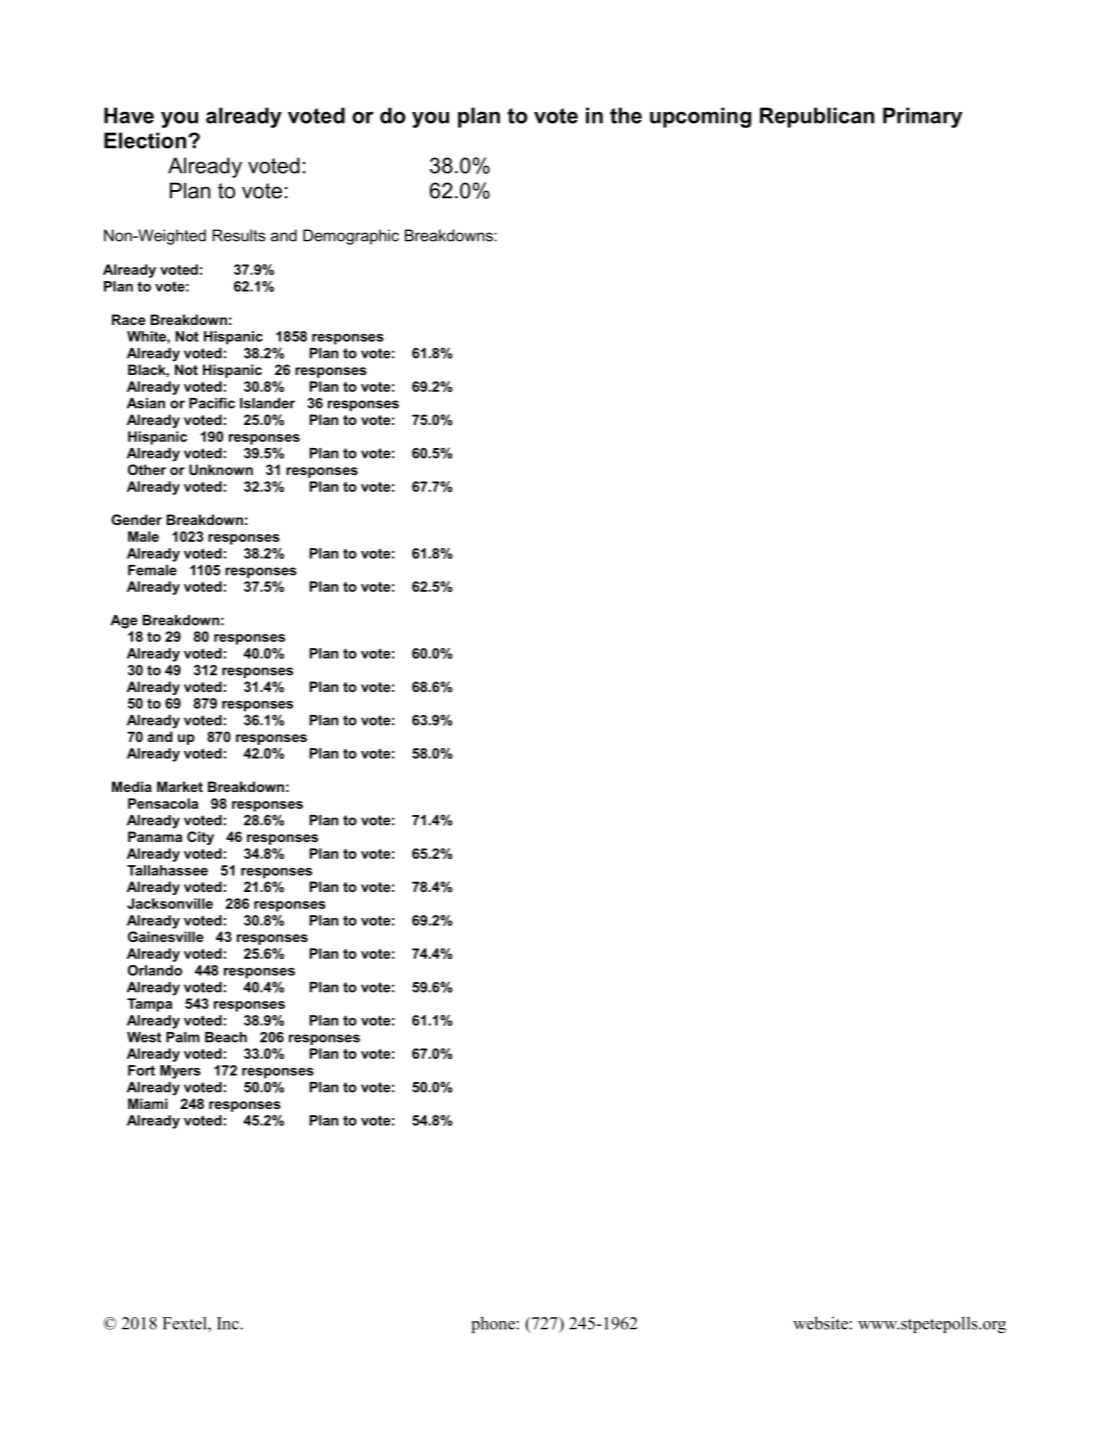  What do you see at coordinates (180, 786) in the page?
I see `Market` at bounding box center [180, 786].
